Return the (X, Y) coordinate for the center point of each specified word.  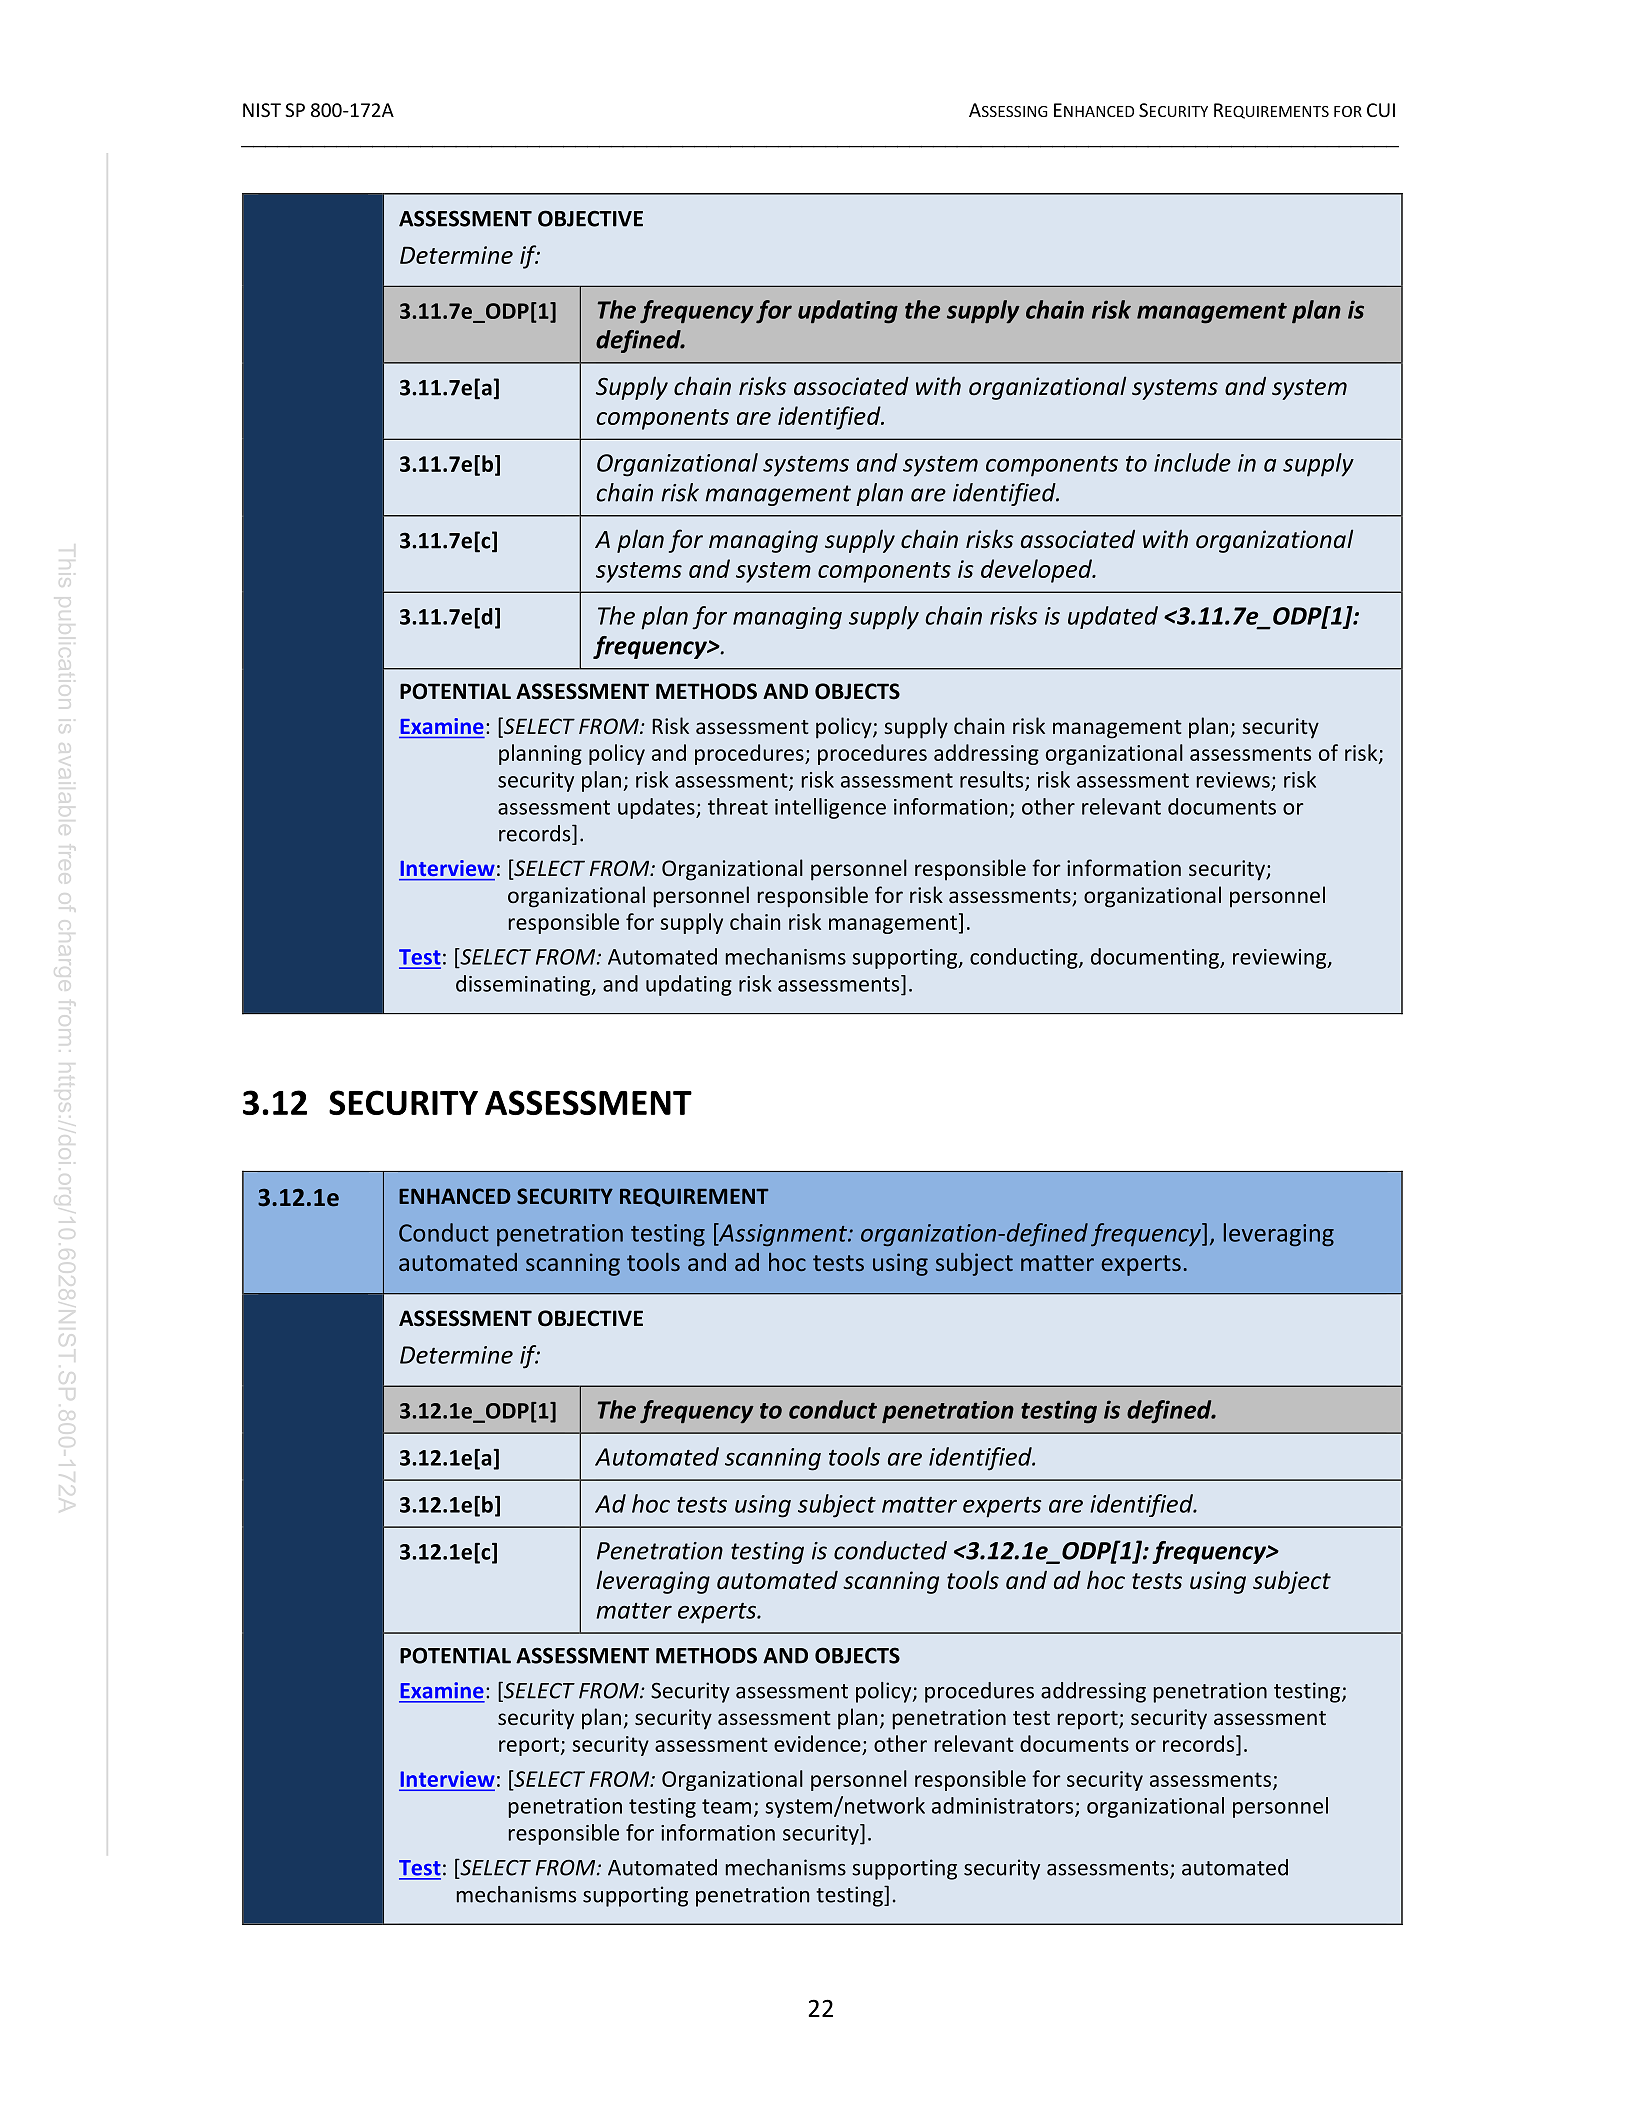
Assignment (783, 1235)
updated (1113, 617)
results (993, 780)
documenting (1156, 958)
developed (1037, 571)
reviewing (1281, 959)
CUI (1381, 110)
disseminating (524, 985)
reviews (1233, 780)
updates (657, 808)
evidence (817, 1743)
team (726, 1806)
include (1192, 462)
